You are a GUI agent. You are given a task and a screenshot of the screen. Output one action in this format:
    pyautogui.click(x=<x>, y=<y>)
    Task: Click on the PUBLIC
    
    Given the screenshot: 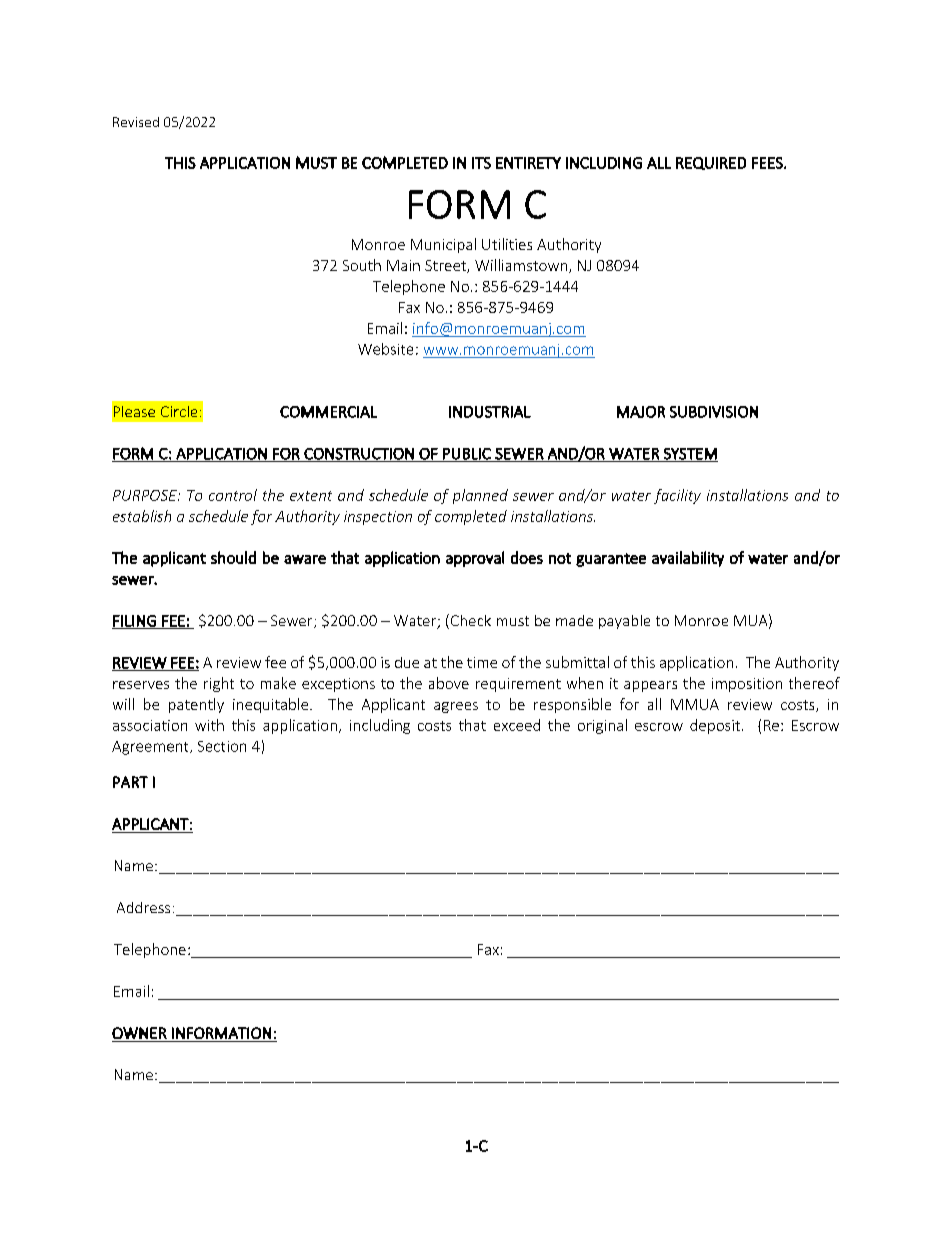 What is the action you would take?
    pyautogui.click(x=467, y=455)
